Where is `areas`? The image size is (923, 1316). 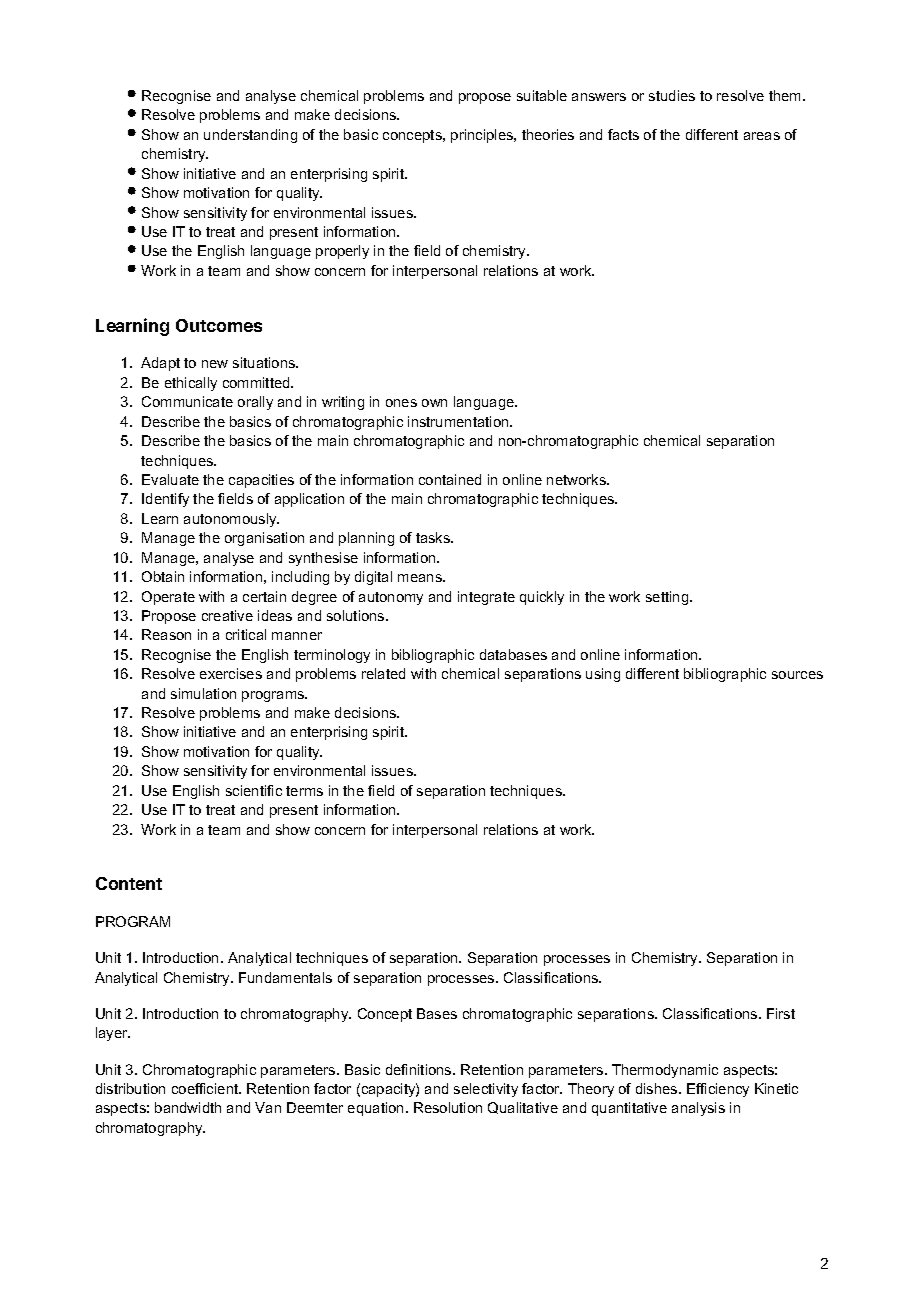 areas is located at coordinates (762, 136).
